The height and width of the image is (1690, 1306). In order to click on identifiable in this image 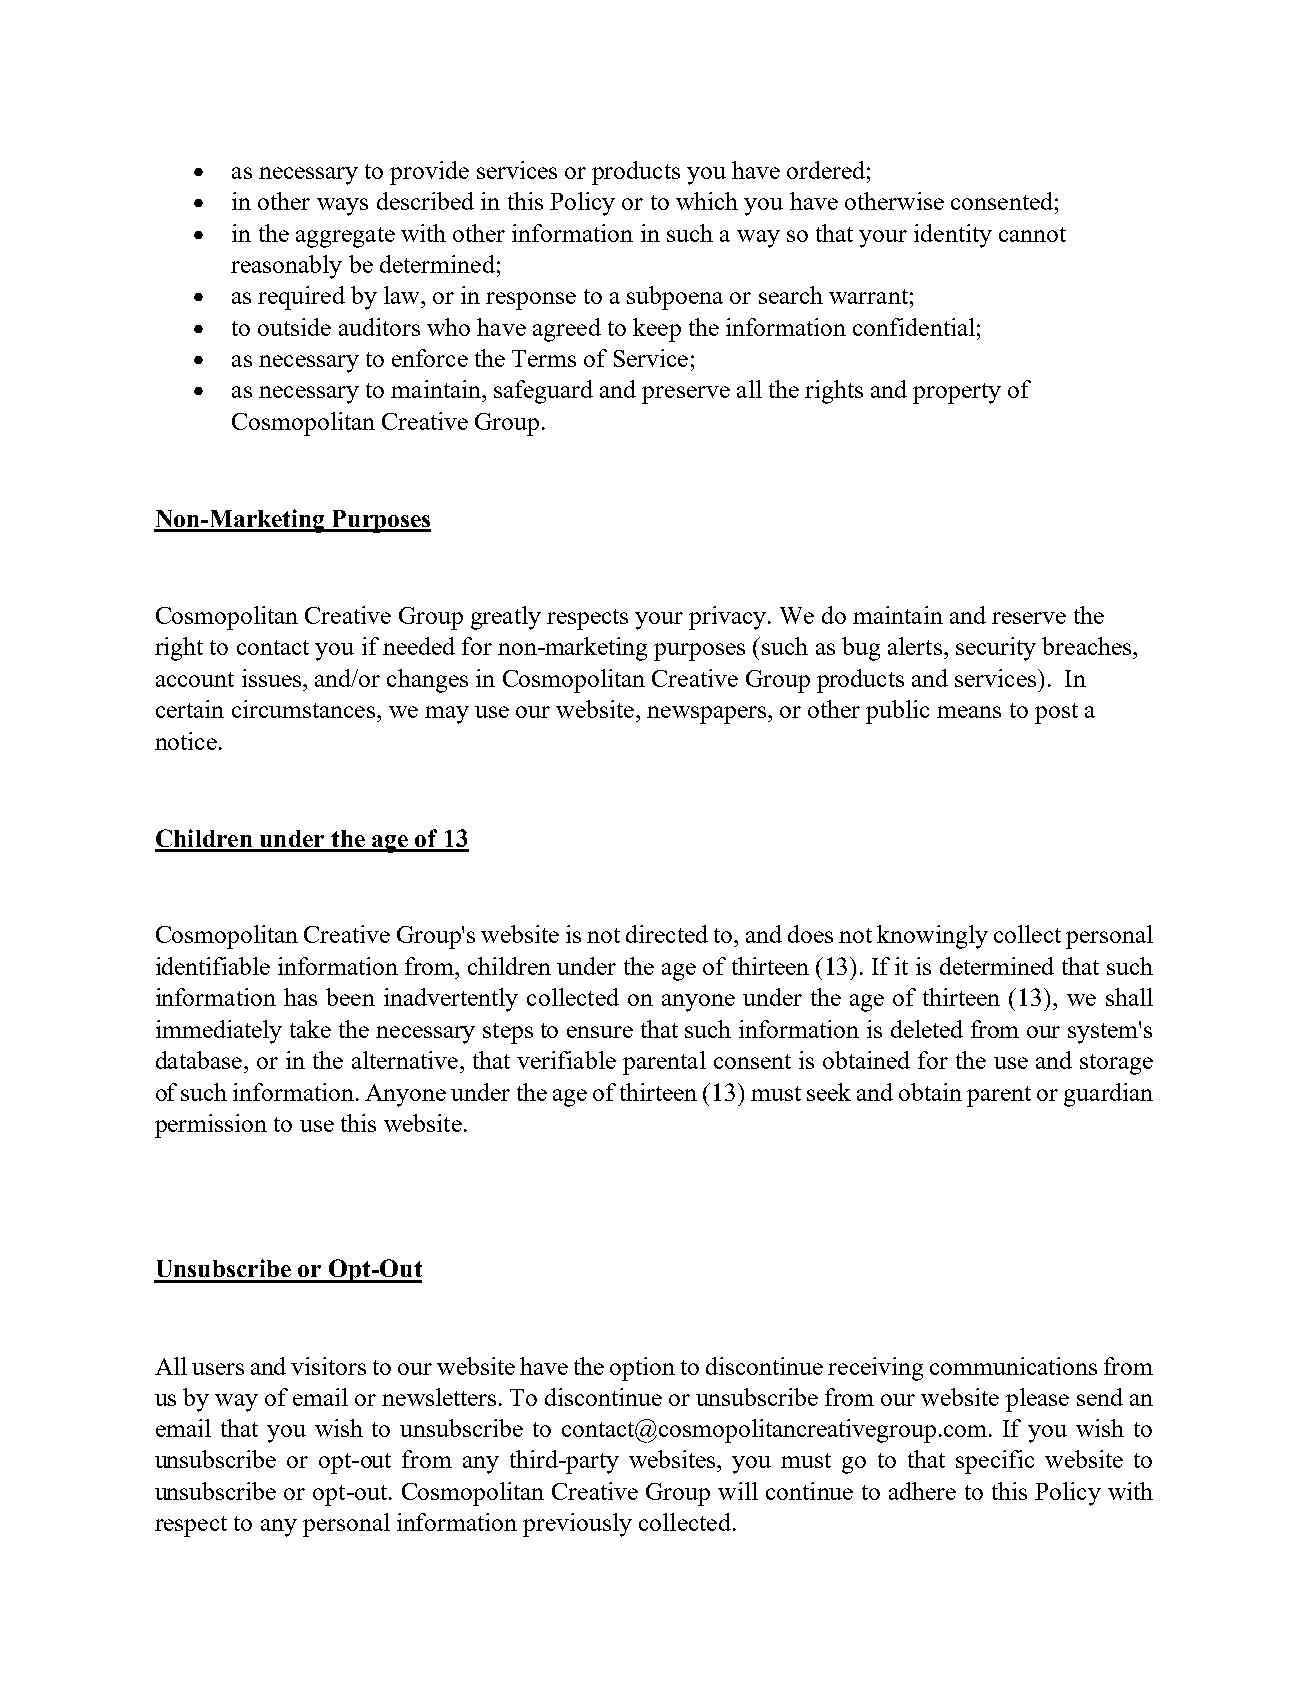, I will do `click(213, 966)`.
